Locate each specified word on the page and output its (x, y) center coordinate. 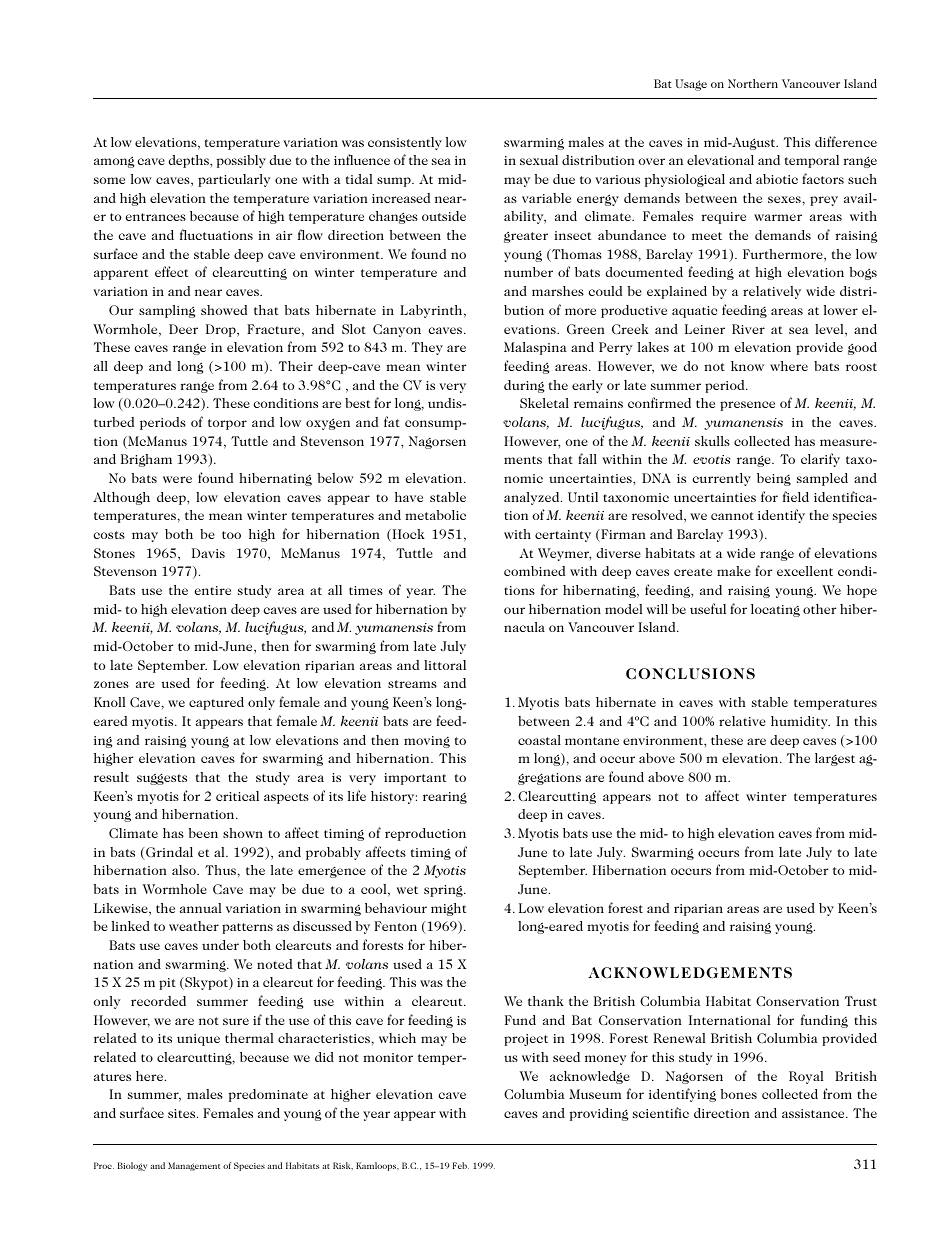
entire (213, 590)
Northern (753, 83)
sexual (539, 160)
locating (775, 610)
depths (189, 161)
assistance (814, 1113)
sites (183, 1113)
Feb (461, 1165)
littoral (445, 665)
